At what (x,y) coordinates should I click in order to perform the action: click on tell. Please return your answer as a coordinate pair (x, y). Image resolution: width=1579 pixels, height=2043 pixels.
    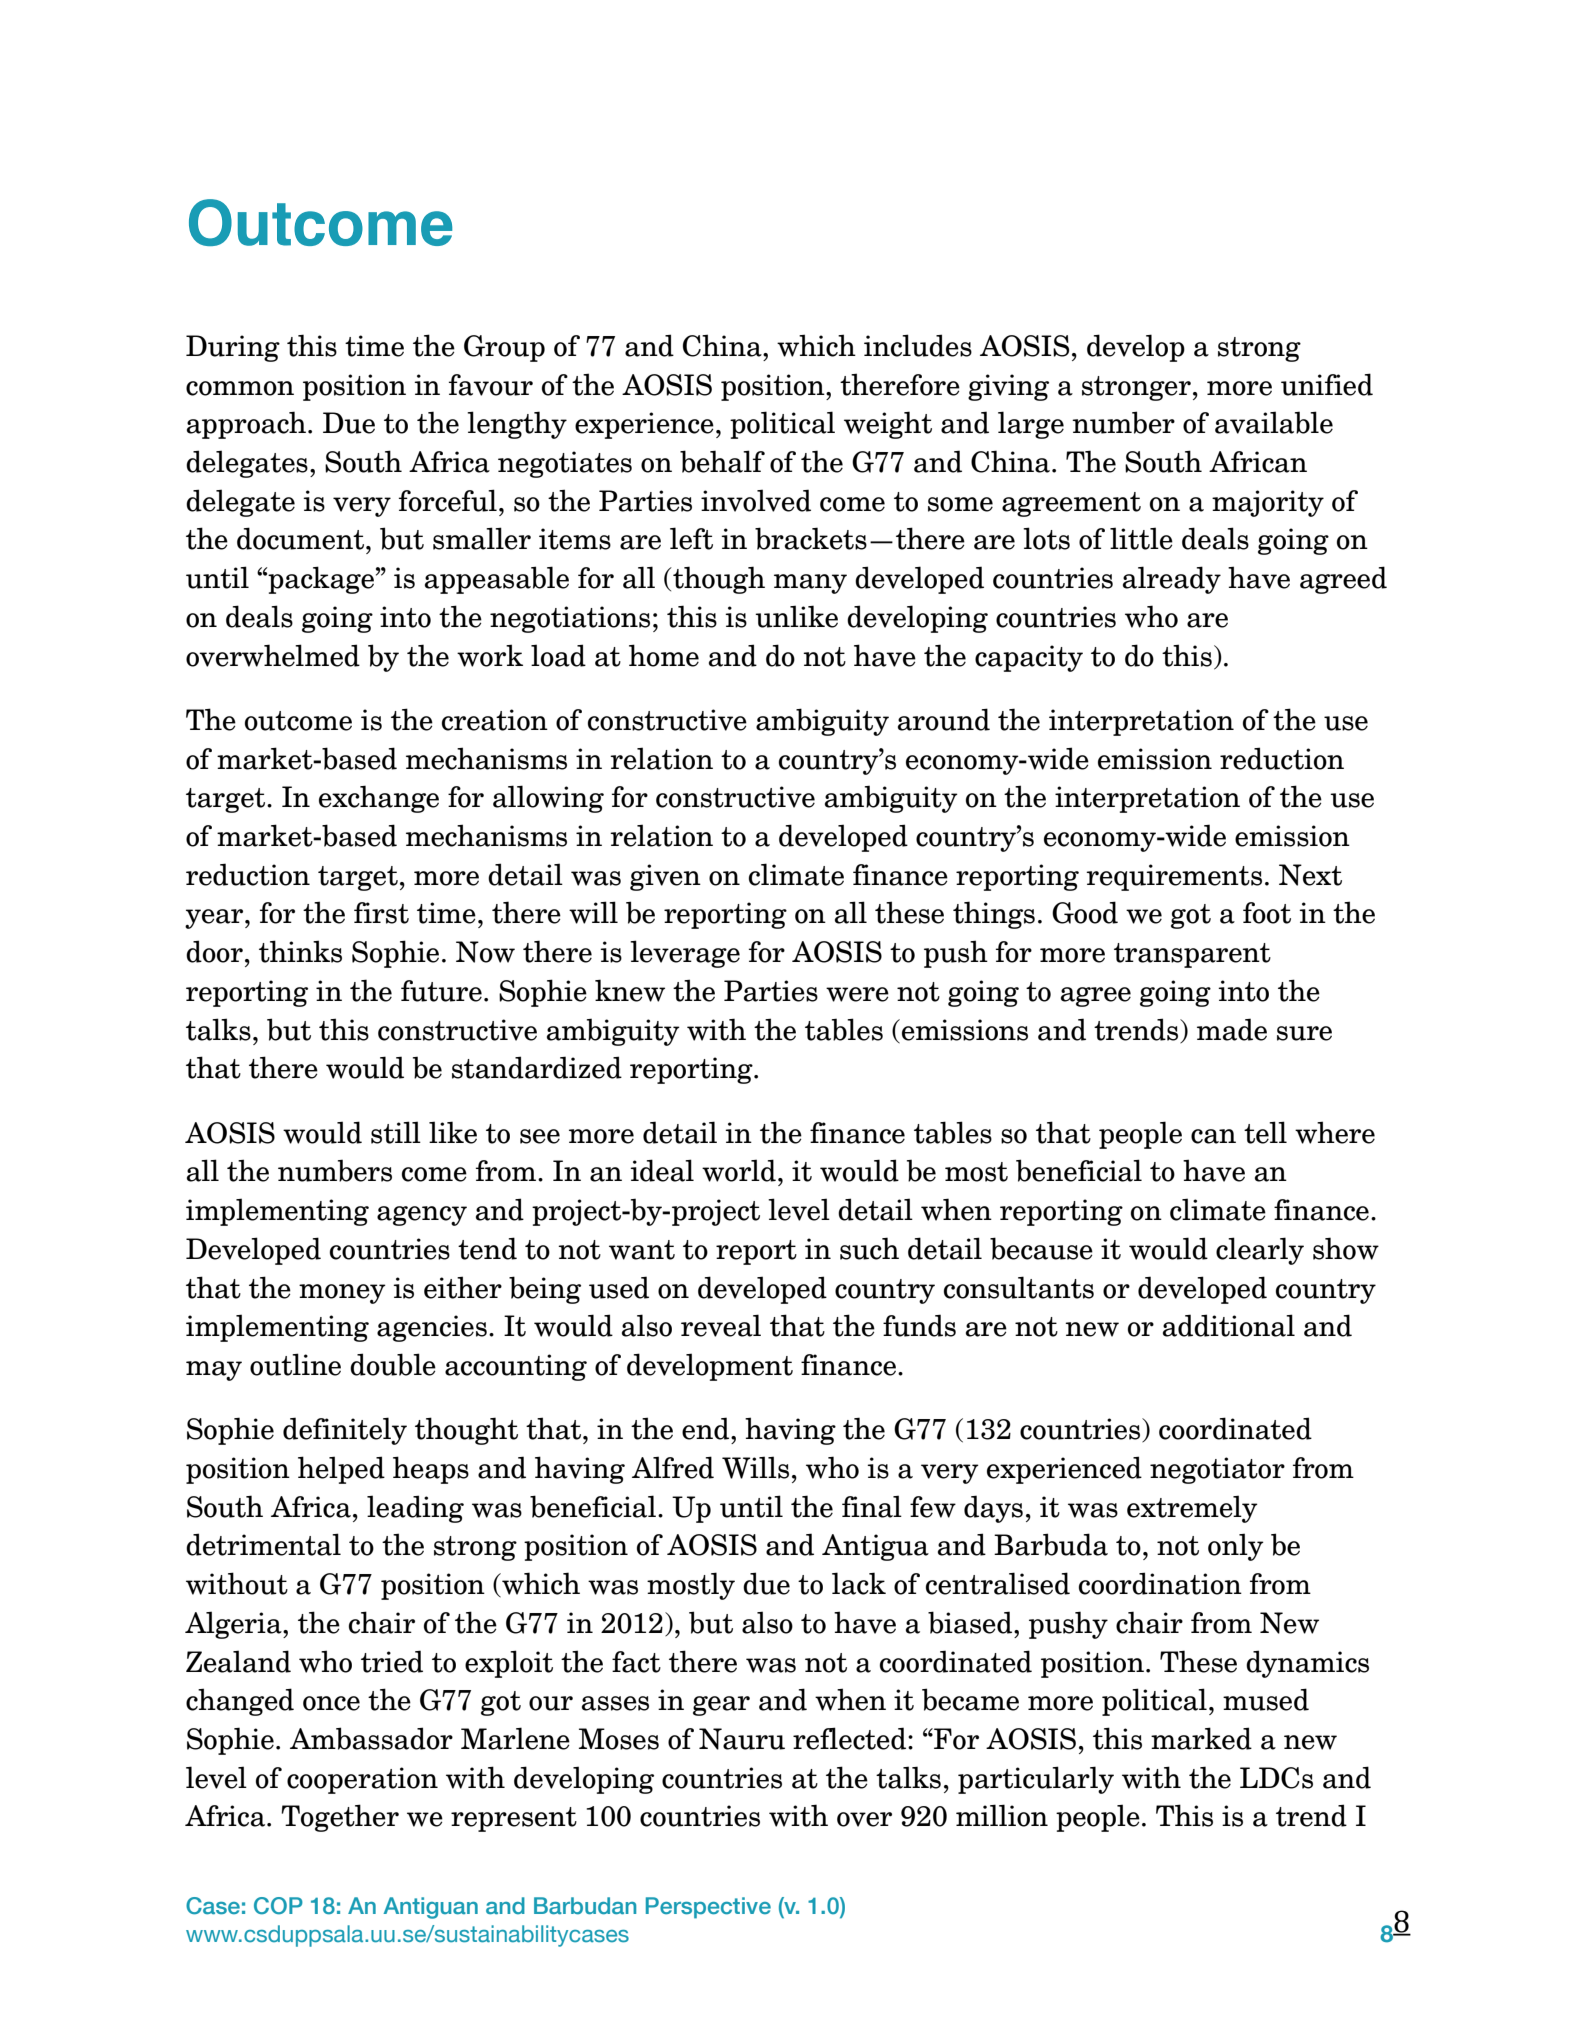
    Looking at the image, I should click on (1265, 1132).
